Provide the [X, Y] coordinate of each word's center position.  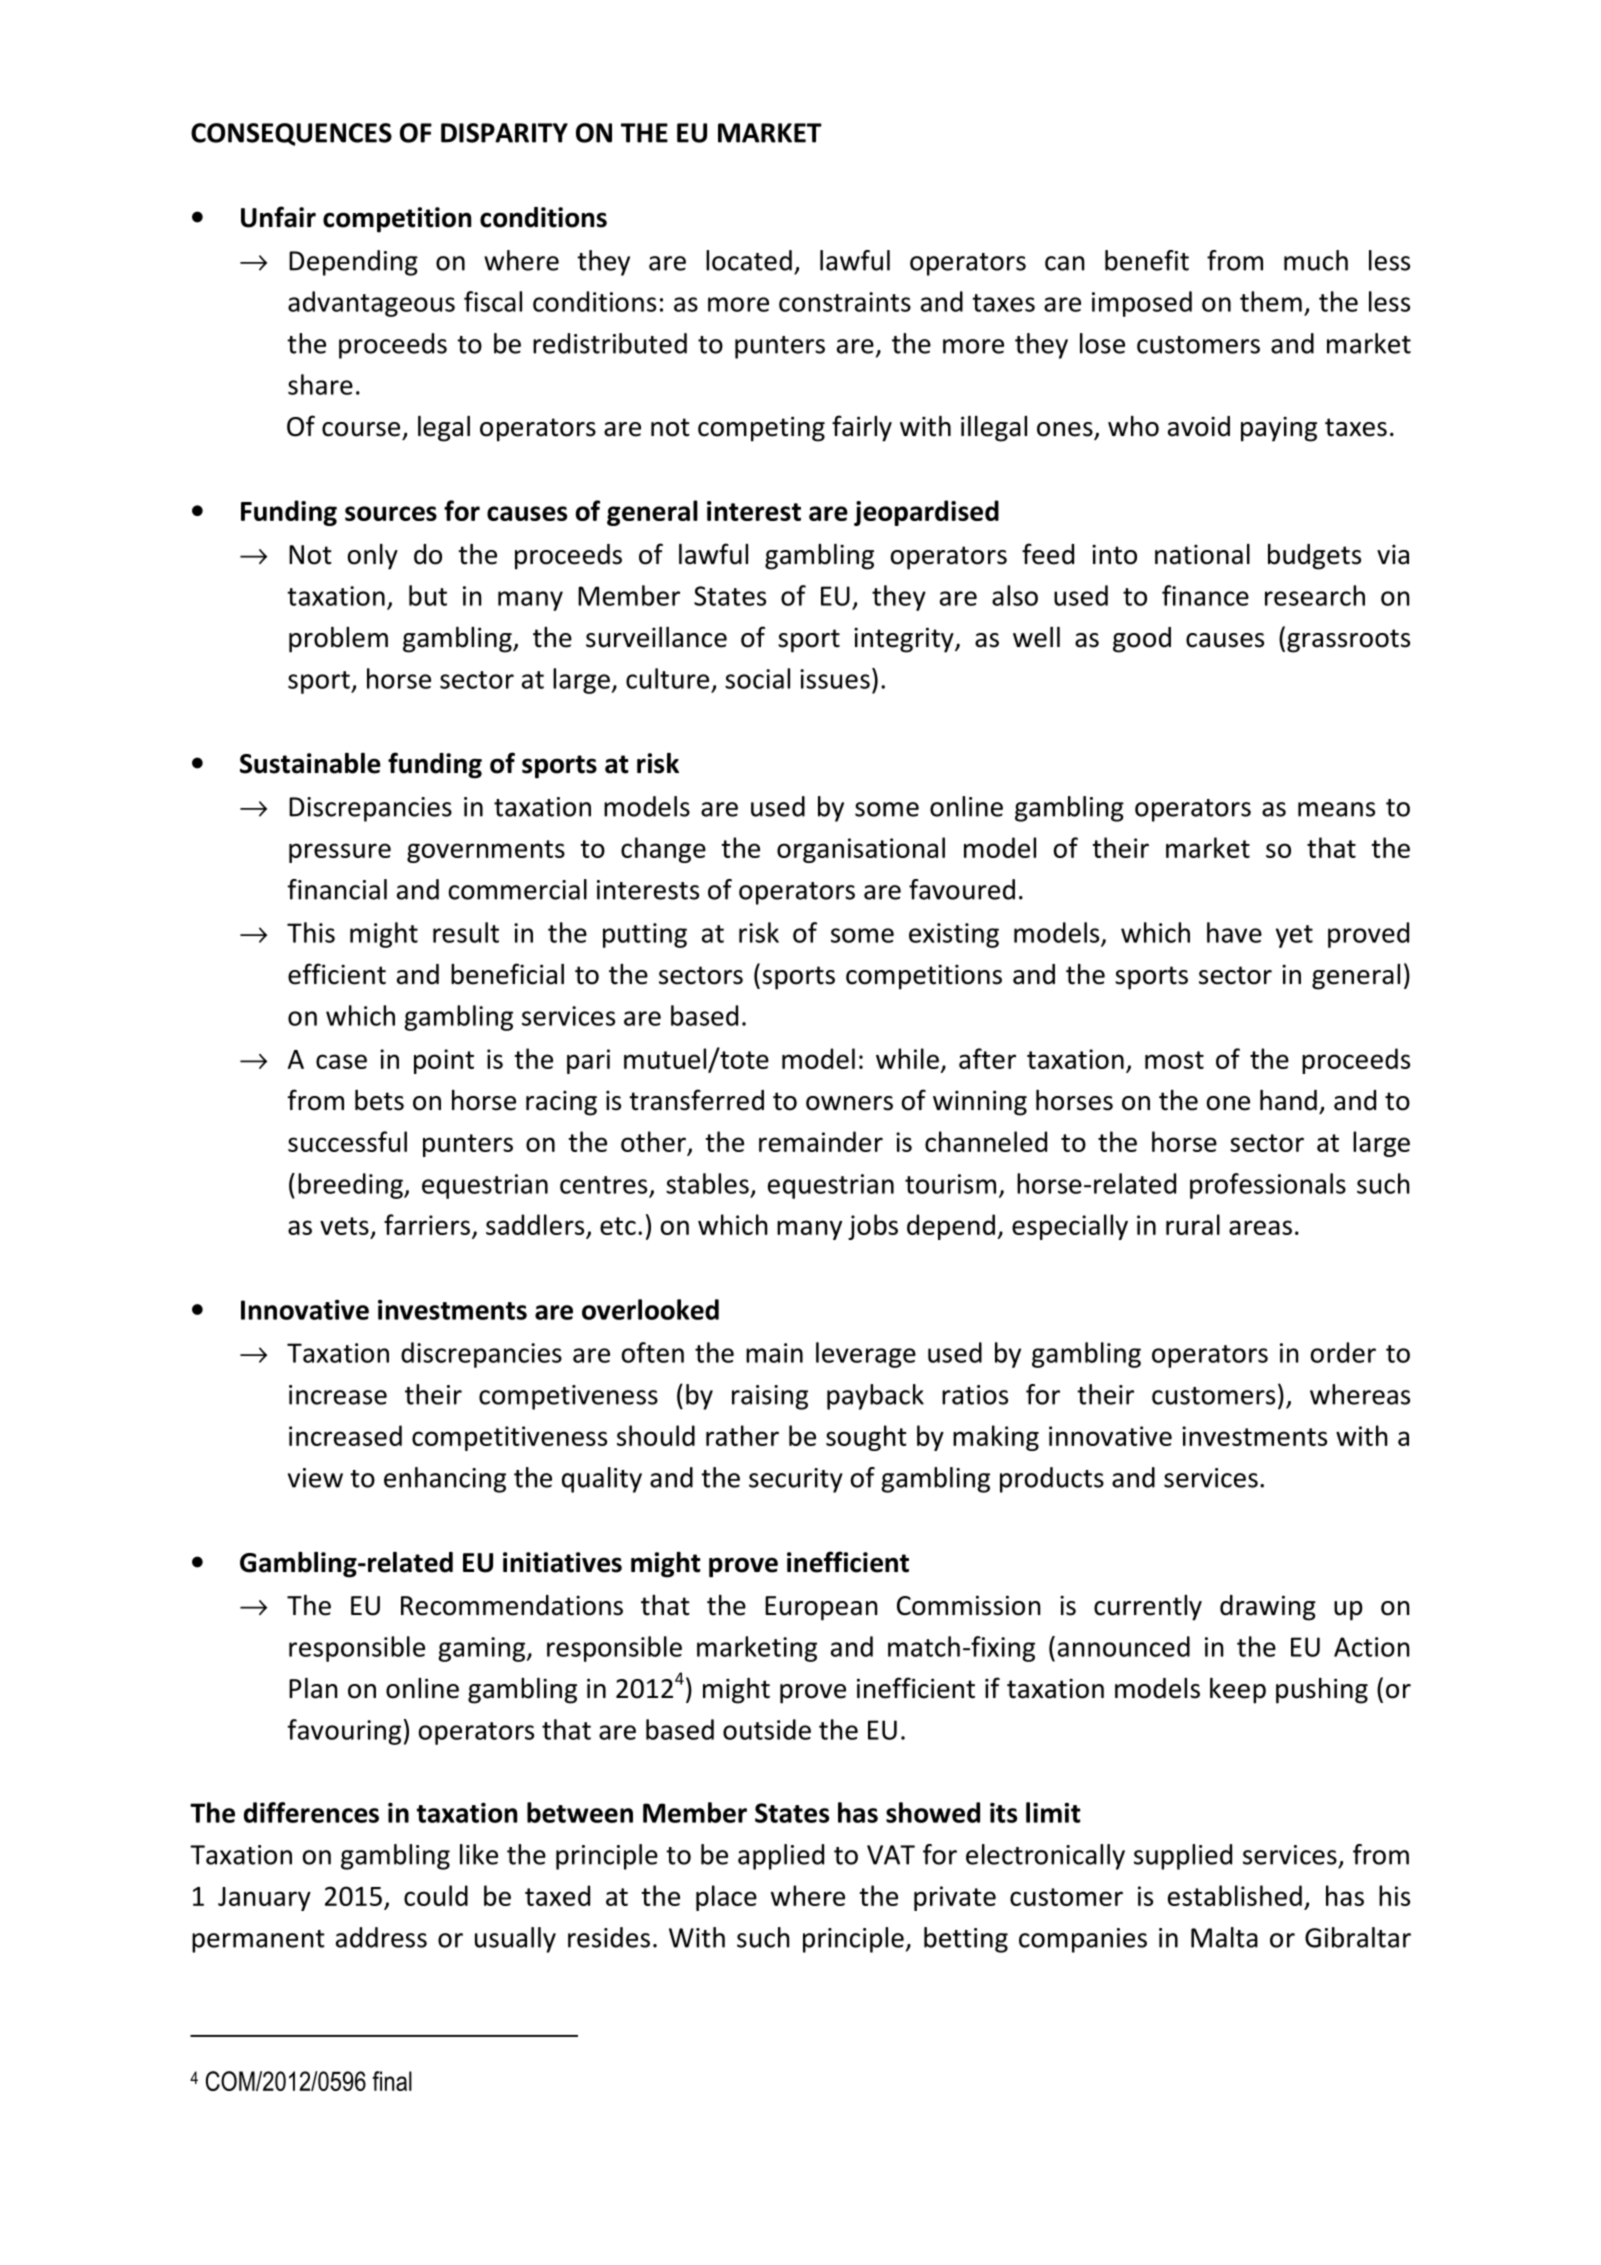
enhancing [445, 1480]
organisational [861, 850]
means [1336, 809]
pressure [340, 853]
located [749, 260]
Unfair [278, 217]
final [392, 2081]
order [1343, 1352]
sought [866, 1438]
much [1316, 260]
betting [966, 1940]
